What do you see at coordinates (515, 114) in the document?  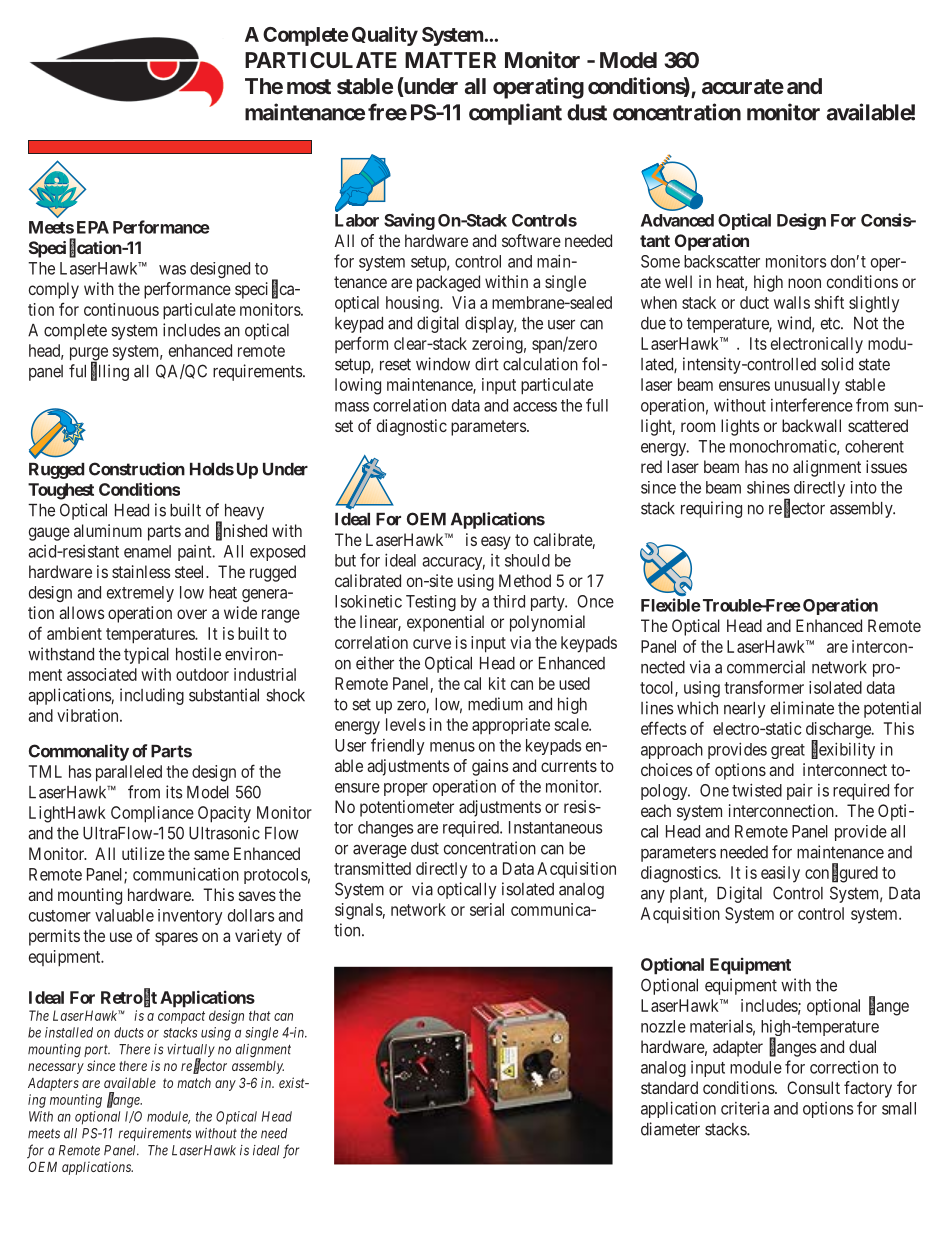 I see `compliant` at bounding box center [515, 114].
